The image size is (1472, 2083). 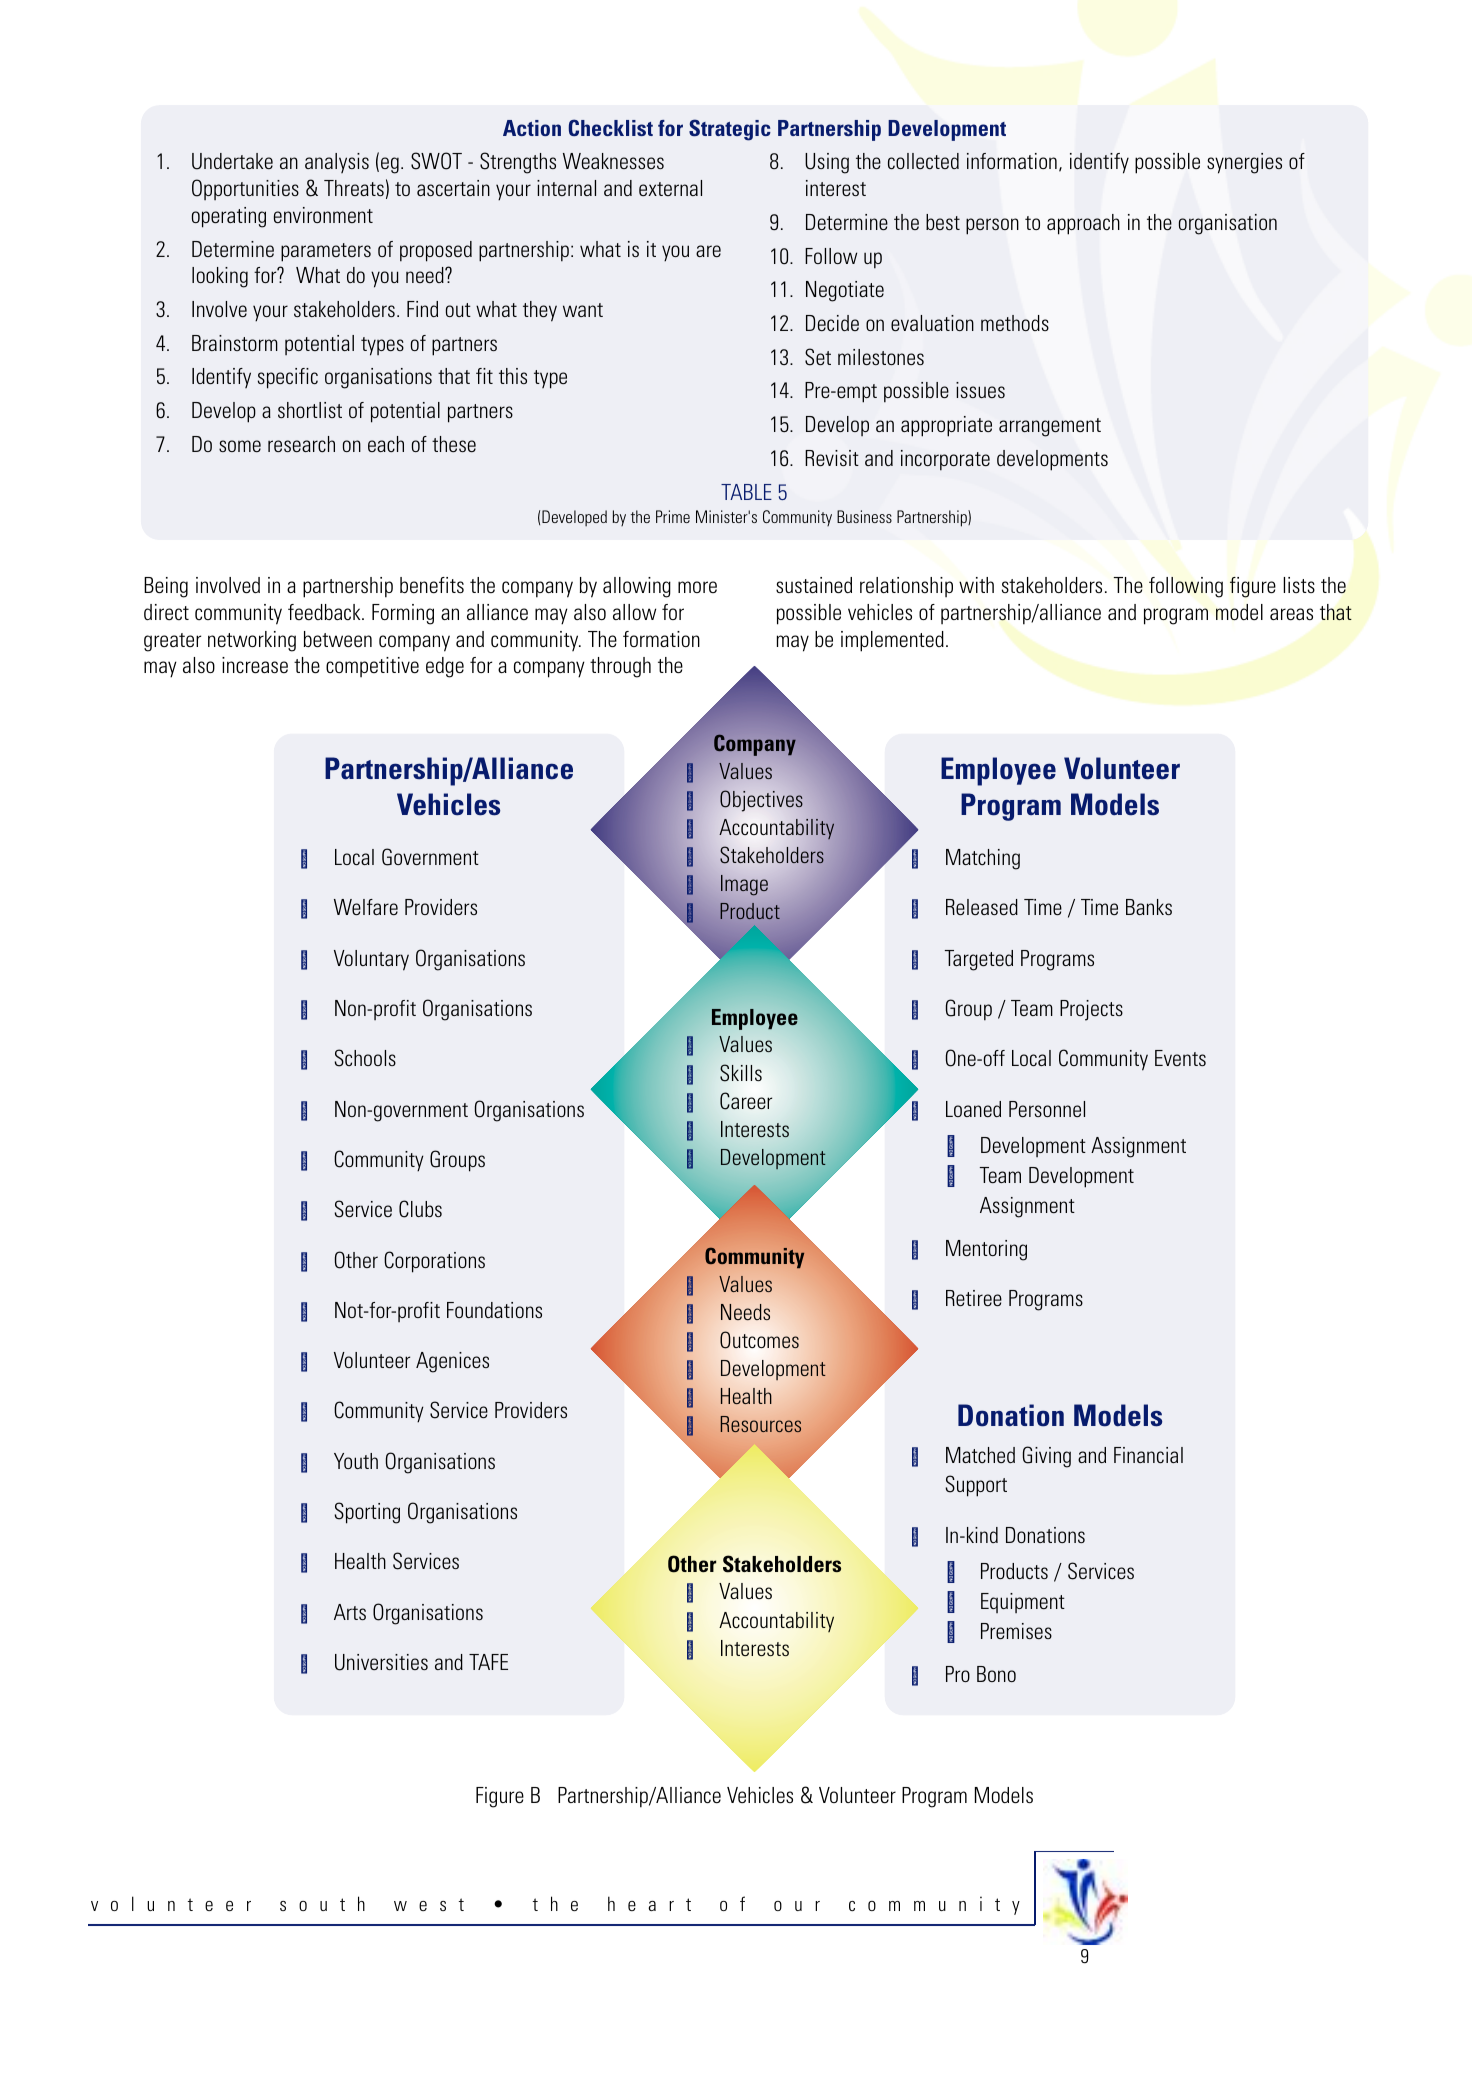 What do you see at coordinates (759, 1340) in the screenshot?
I see `Outcomes` at bounding box center [759, 1340].
